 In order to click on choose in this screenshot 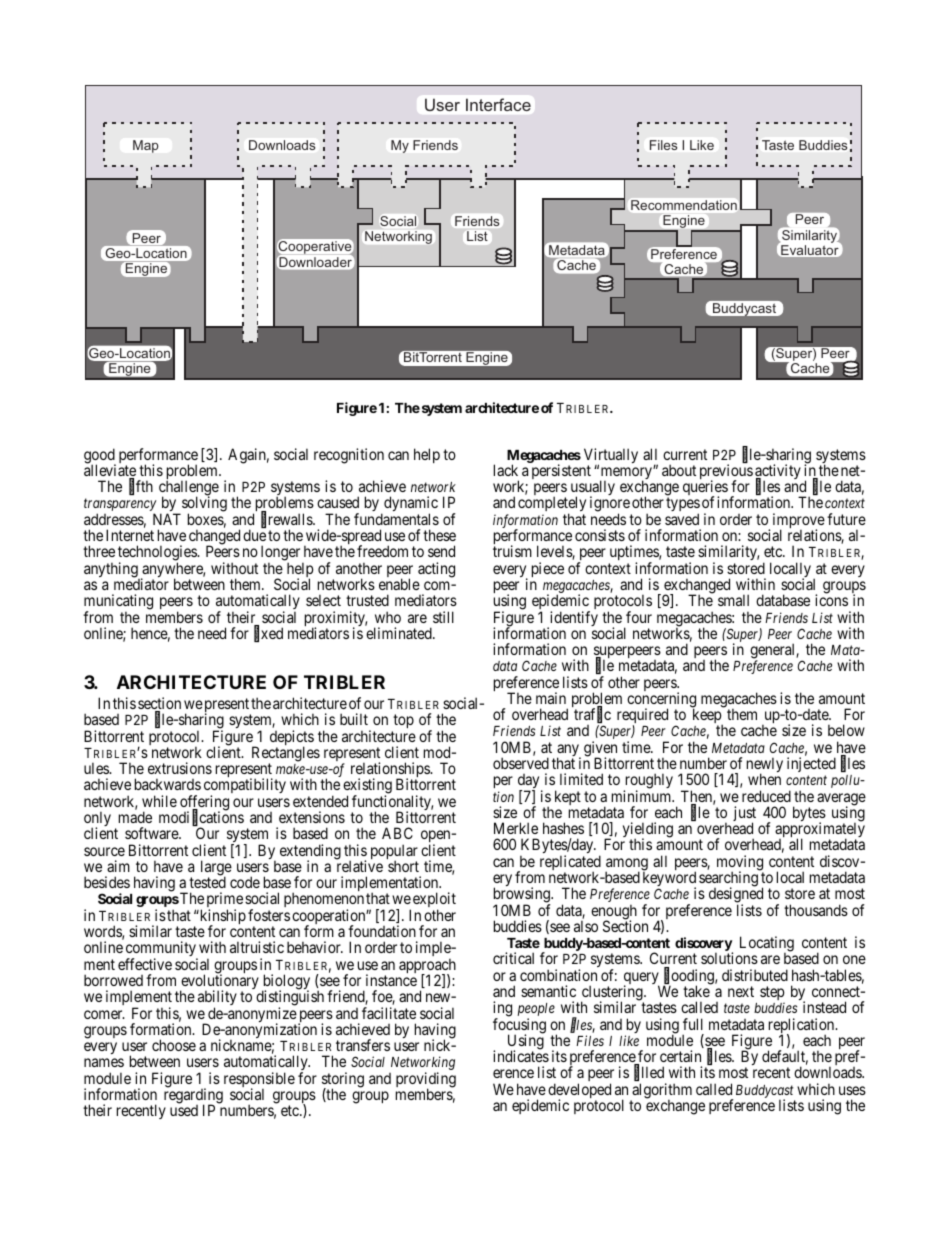, I will do `click(174, 1045)`.
